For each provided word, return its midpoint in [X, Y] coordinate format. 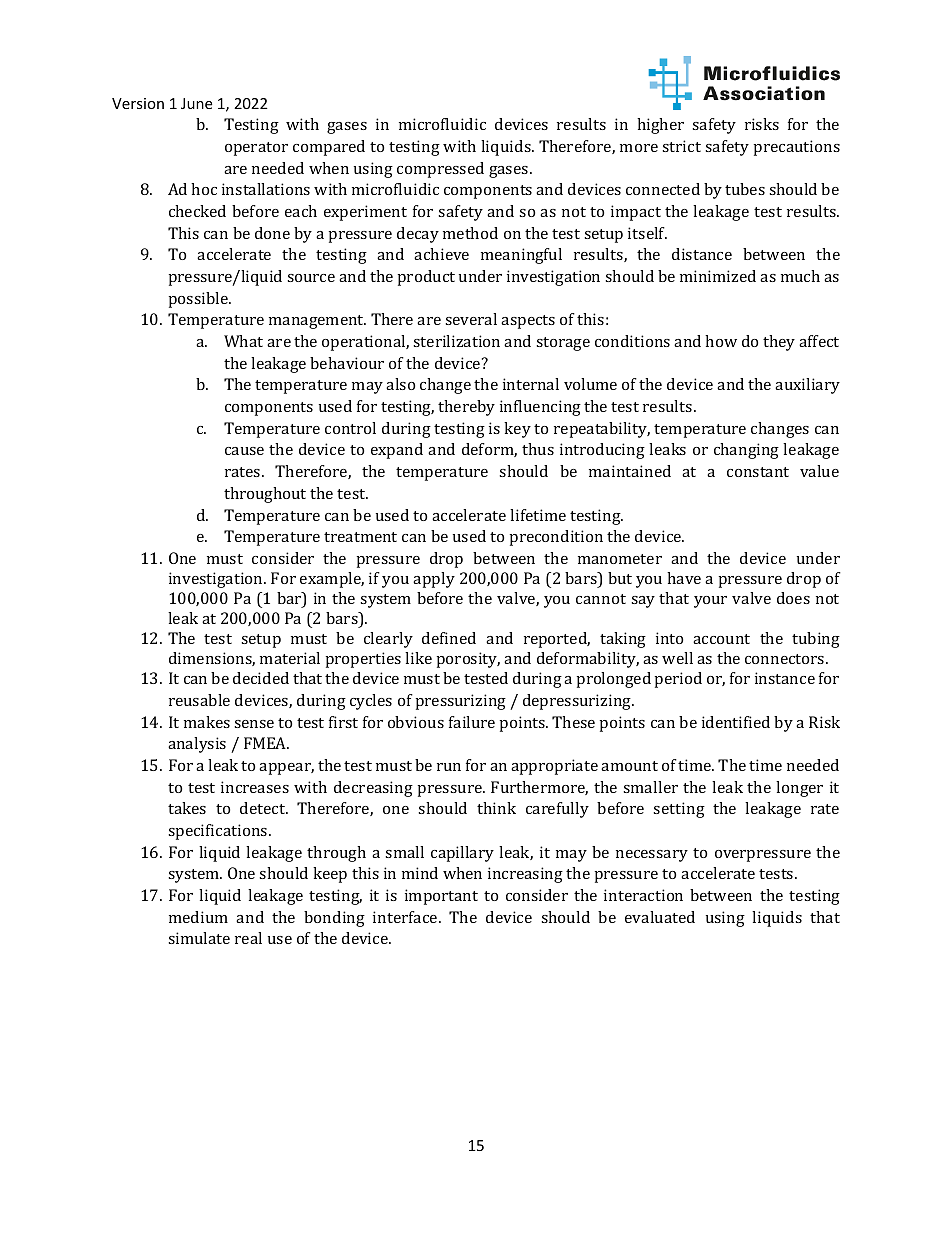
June [196, 103]
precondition [556, 538]
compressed [440, 170]
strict [681, 146]
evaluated [660, 917]
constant [758, 472]
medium [198, 917]
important [441, 897]
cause [244, 451]
